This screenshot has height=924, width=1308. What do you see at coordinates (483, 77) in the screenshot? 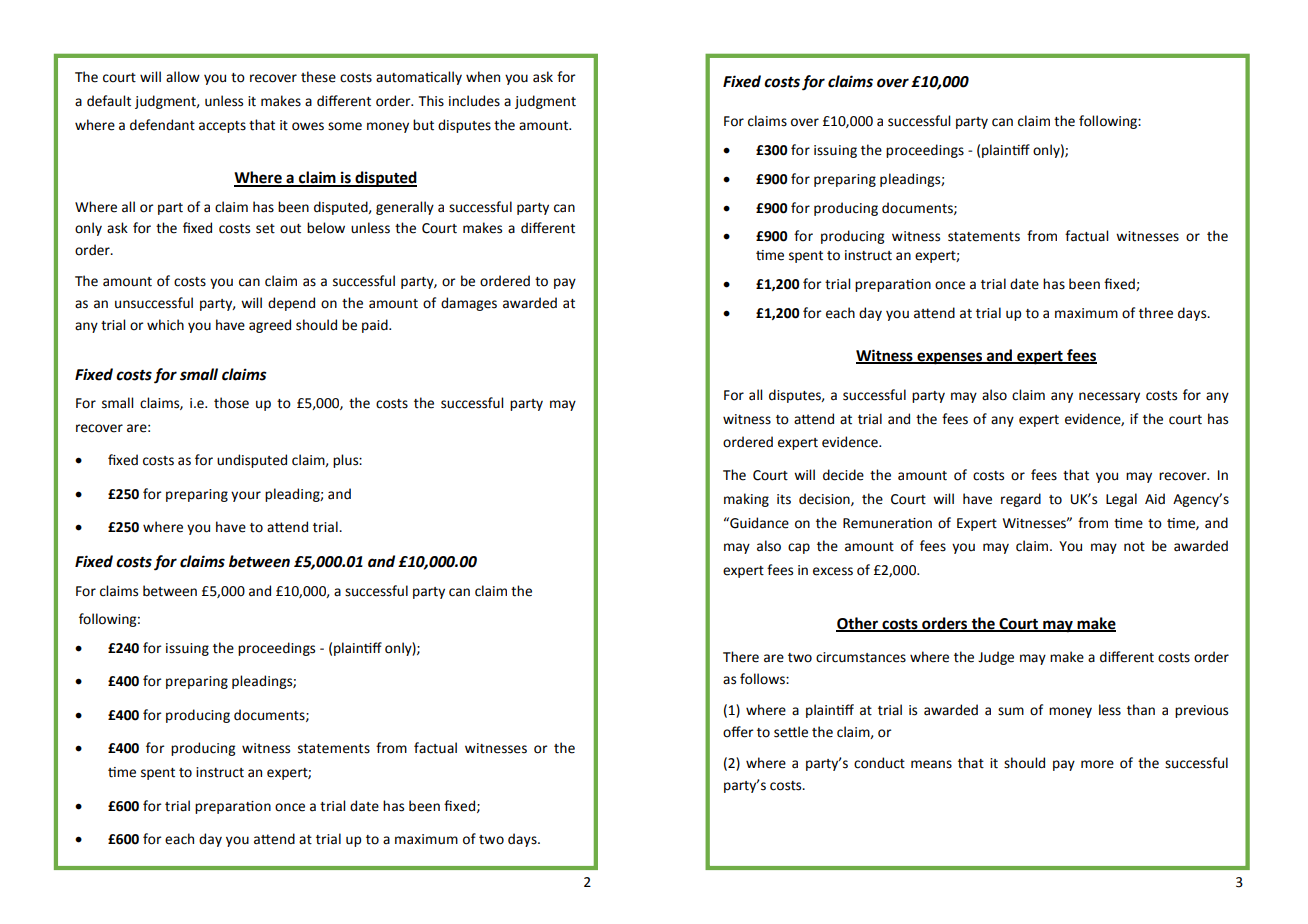
I see `when` at bounding box center [483, 77].
